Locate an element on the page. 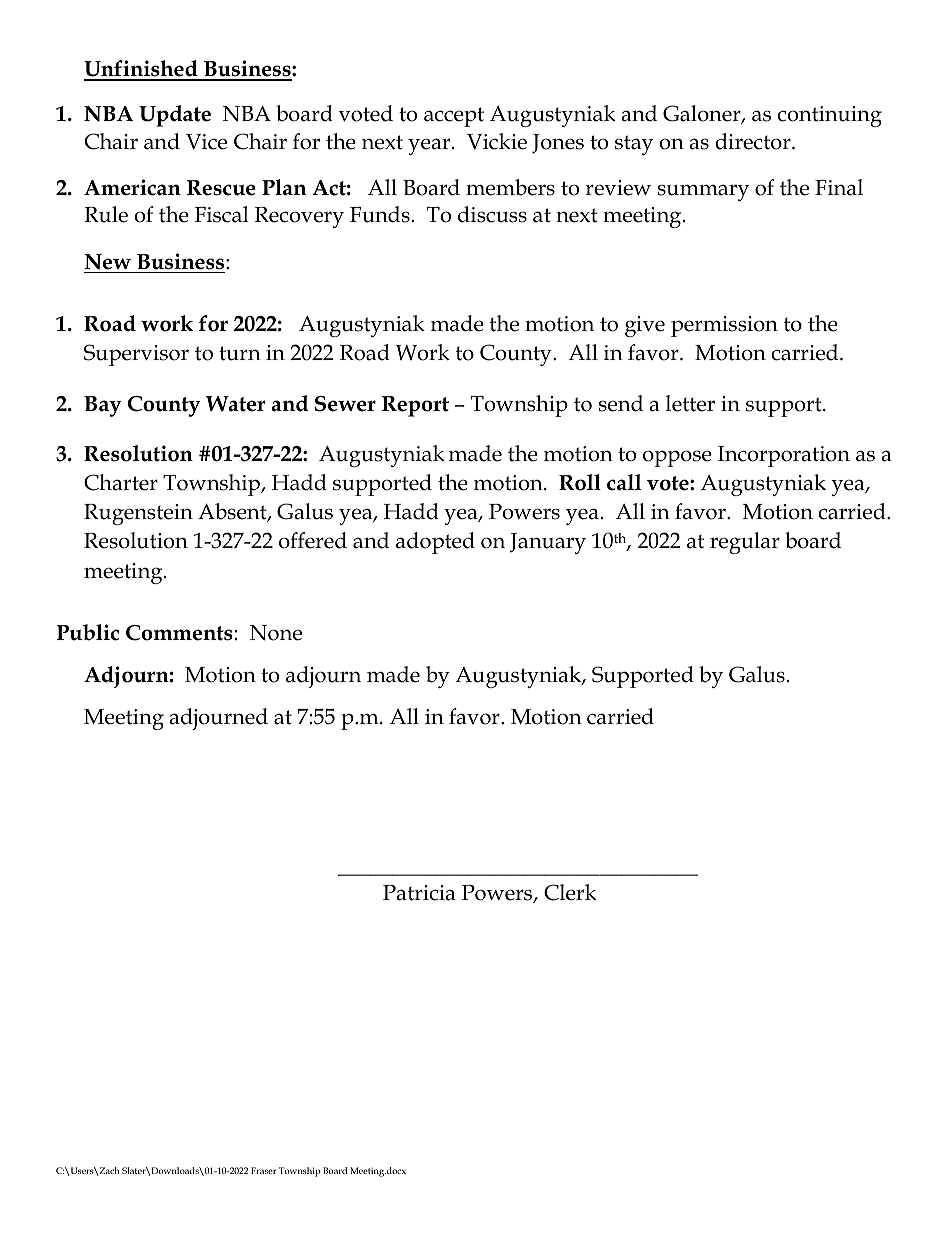 The height and width of the document is (1233, 952). Fraser is located at coordinates (263, 1170).
